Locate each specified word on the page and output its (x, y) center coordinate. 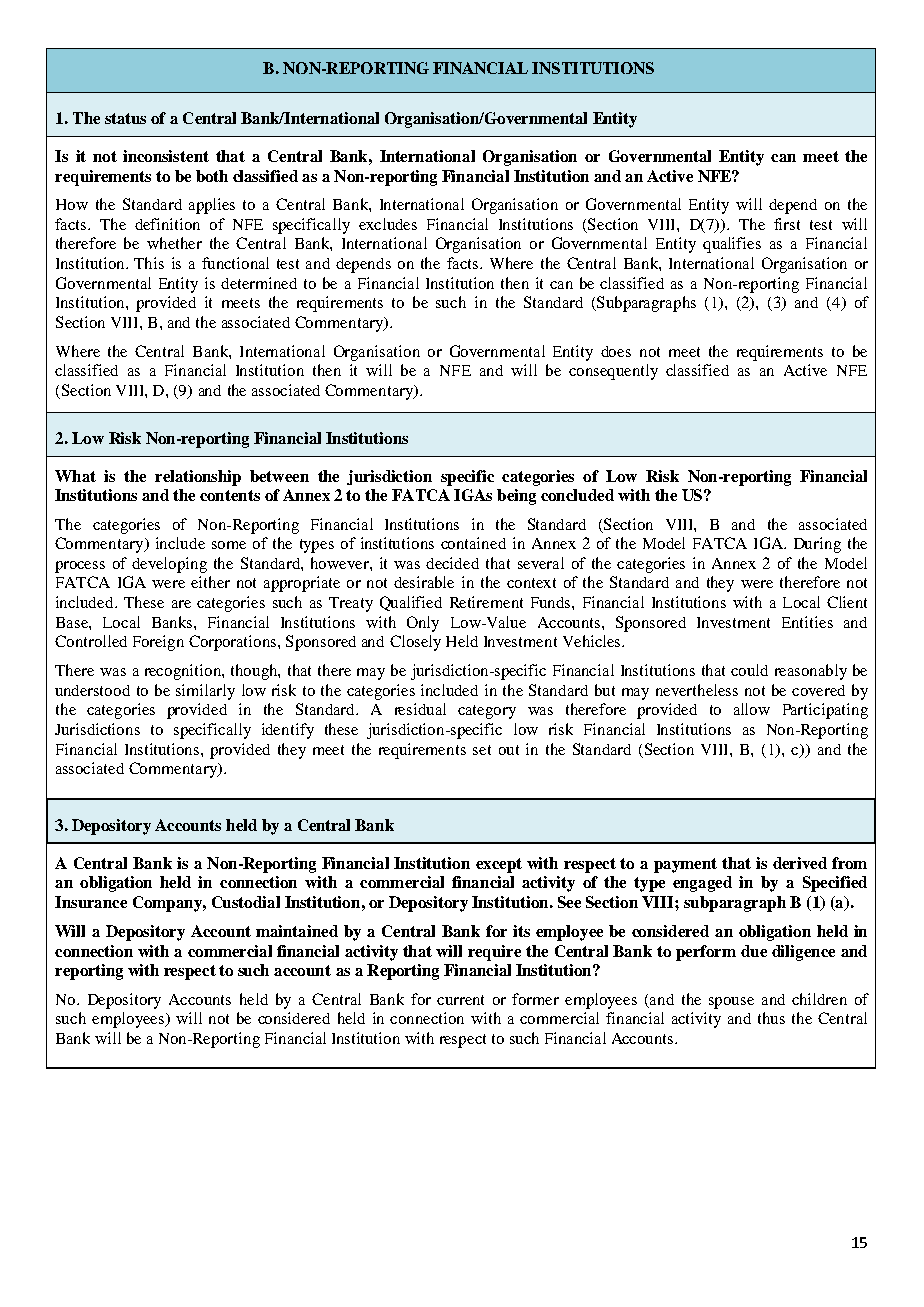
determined (259, 283)
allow (752, 709)
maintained (297, 931)
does (616, 351)
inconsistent (166, 156)
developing (169, 565)
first (787, 224)
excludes (388, 224)
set (482, 750)
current (460, 1000)
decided (452, 563)
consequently (613, 372)
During (817, 545)
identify (288, 731)
